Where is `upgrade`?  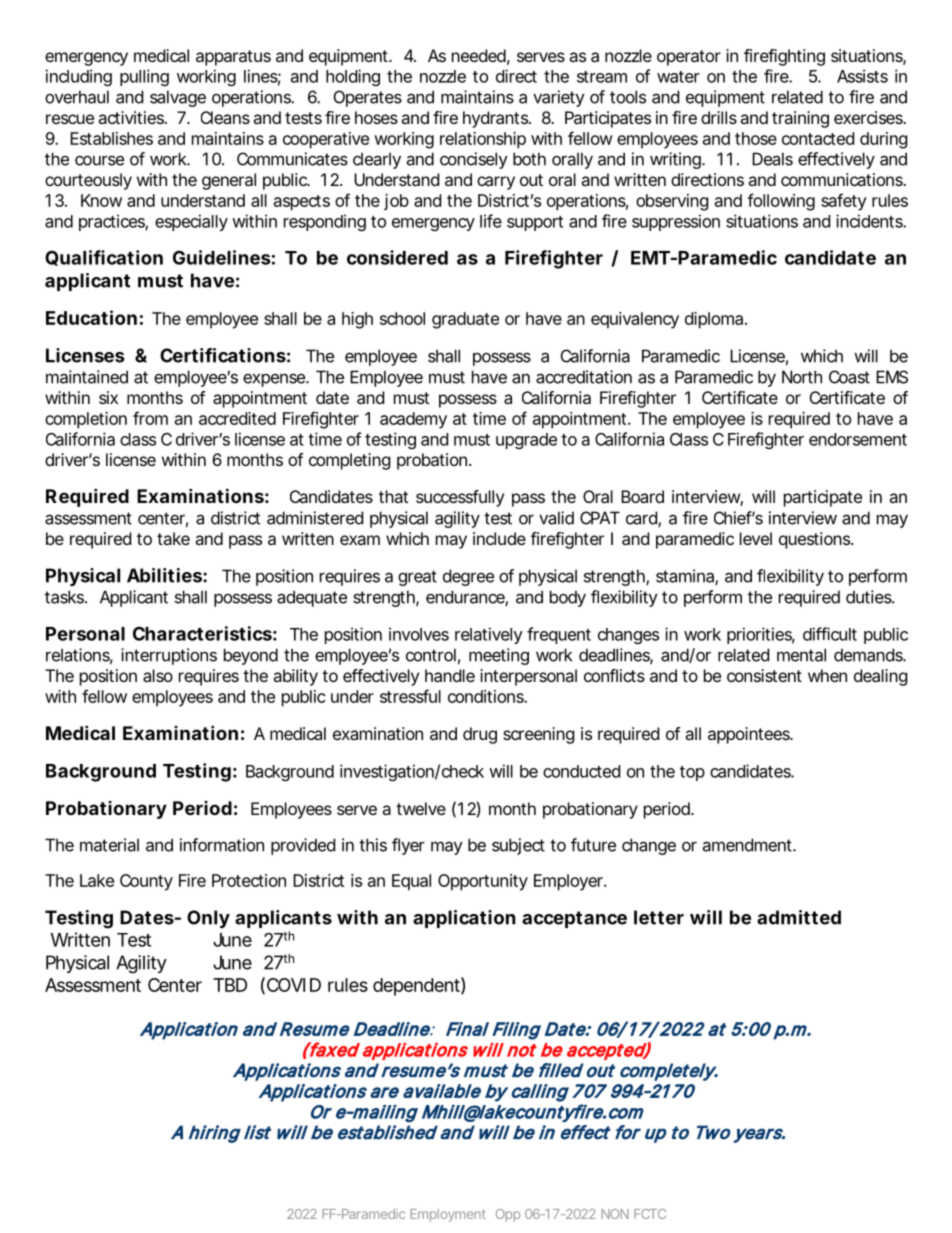
upgrade is located at coordinates (526, 441).
